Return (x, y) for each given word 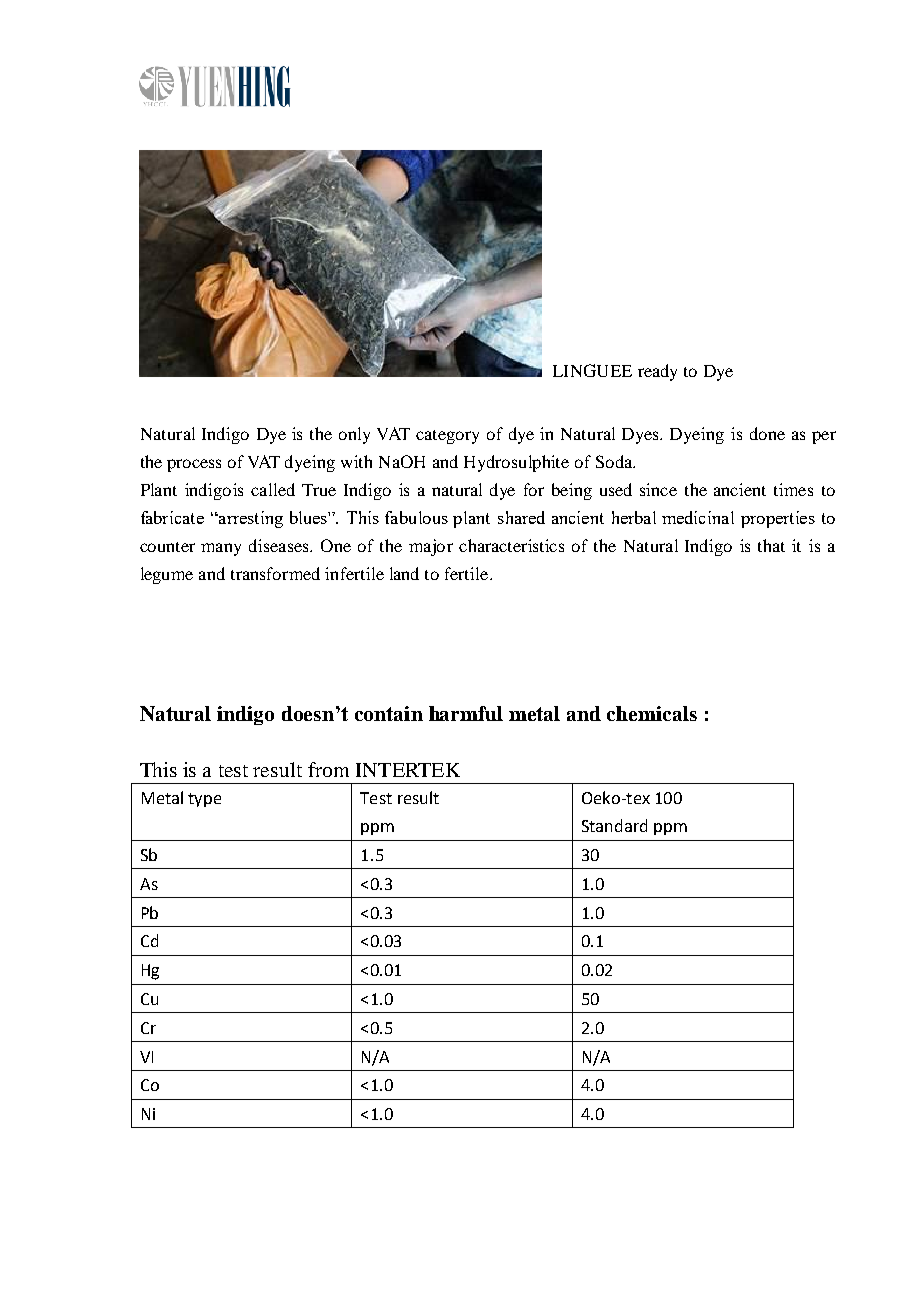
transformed (275, 573)
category (447, 437)
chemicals (652, 713)
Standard (614, 825)
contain (389, 713)
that (771, 545)
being (572, 491)
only (354, 435)
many (221, 549)
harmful (466, 713)
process (194, 465)
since (658, 489)
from (328, 769)
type (204, 800)
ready (657, 372)
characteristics (511, 545)
